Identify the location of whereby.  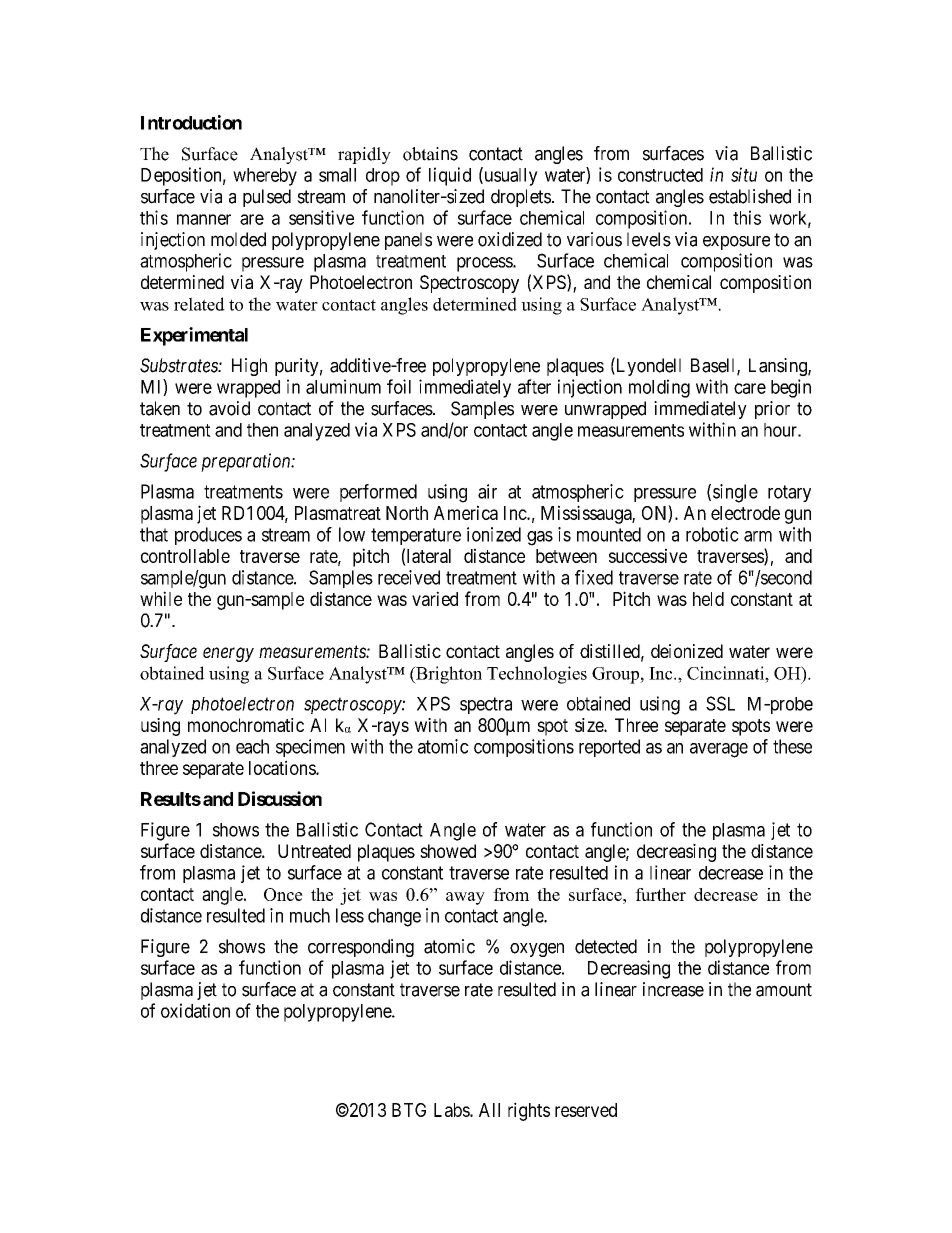
(265, 177).
